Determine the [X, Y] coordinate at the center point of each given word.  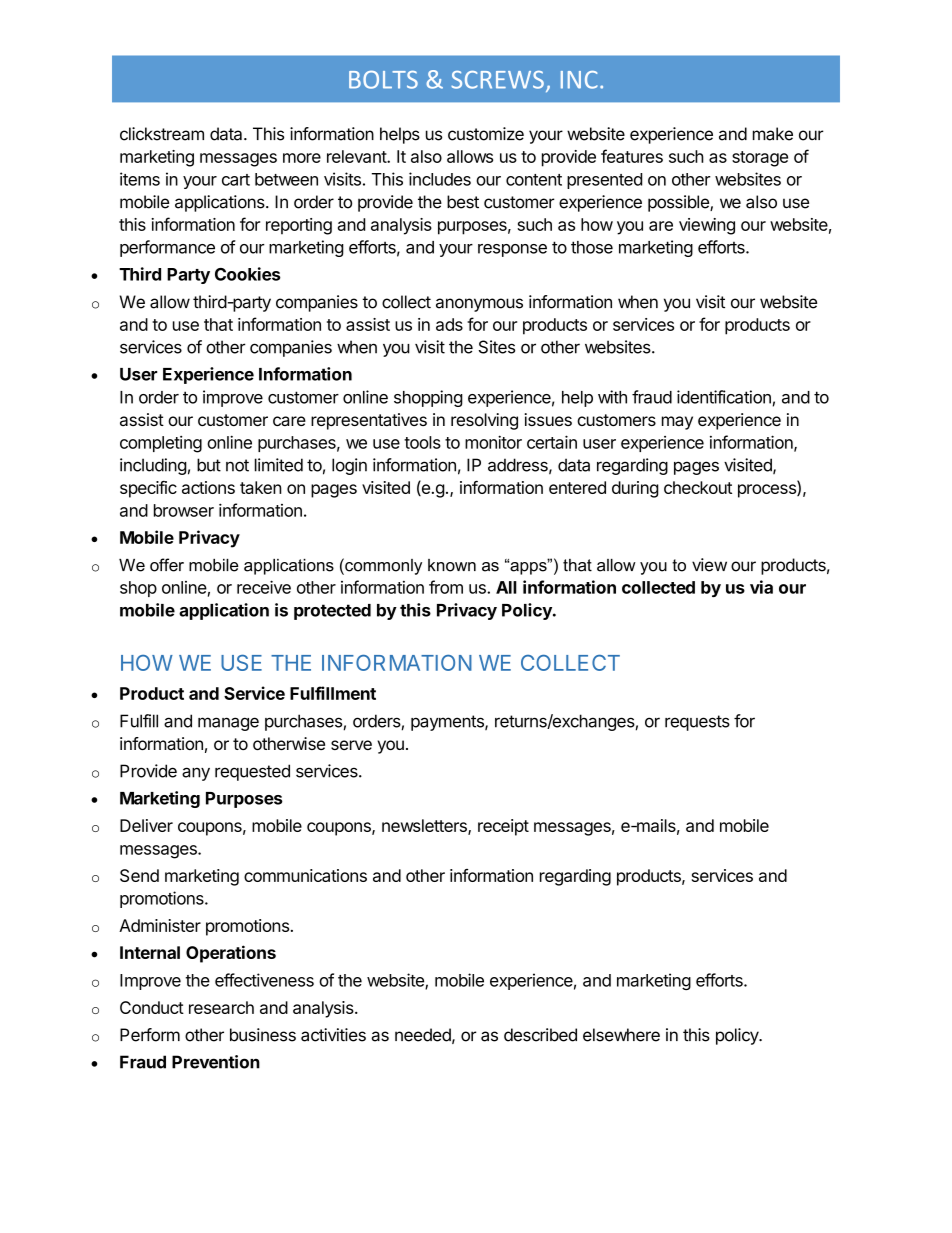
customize [486, 134]
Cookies [248, 274]
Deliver [146, 825]
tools [422, 442]
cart [236, 180]
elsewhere [621, 1035]
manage [228, 724]
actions [208, 487]
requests [697, 723]
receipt [503, 827]
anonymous [479, 305]
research [221, 1007]
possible [679, 203]
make [773, 134]
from [446, 587]
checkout [698, 487]
